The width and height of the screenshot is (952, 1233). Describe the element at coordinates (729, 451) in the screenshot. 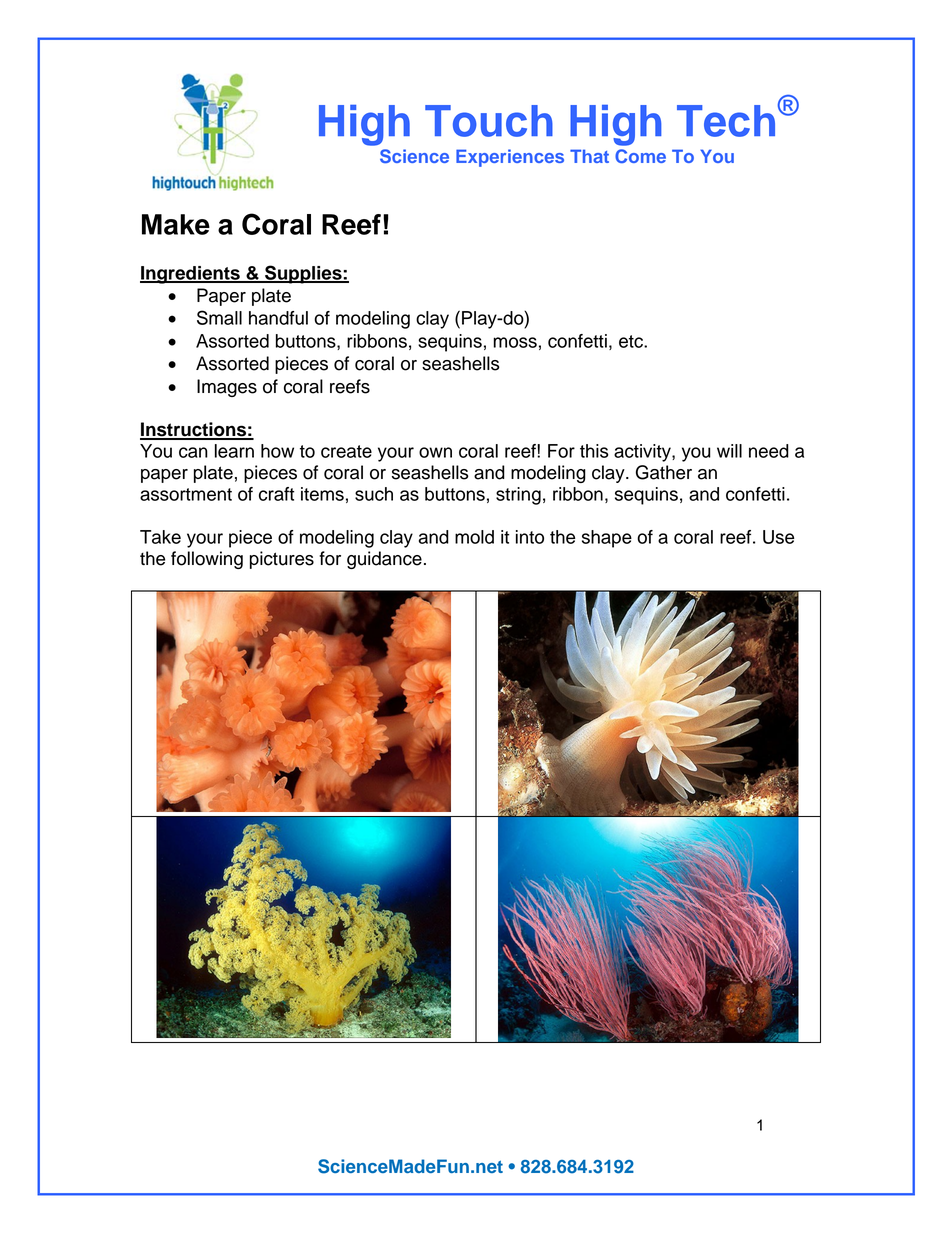

I see `will` at that location.
